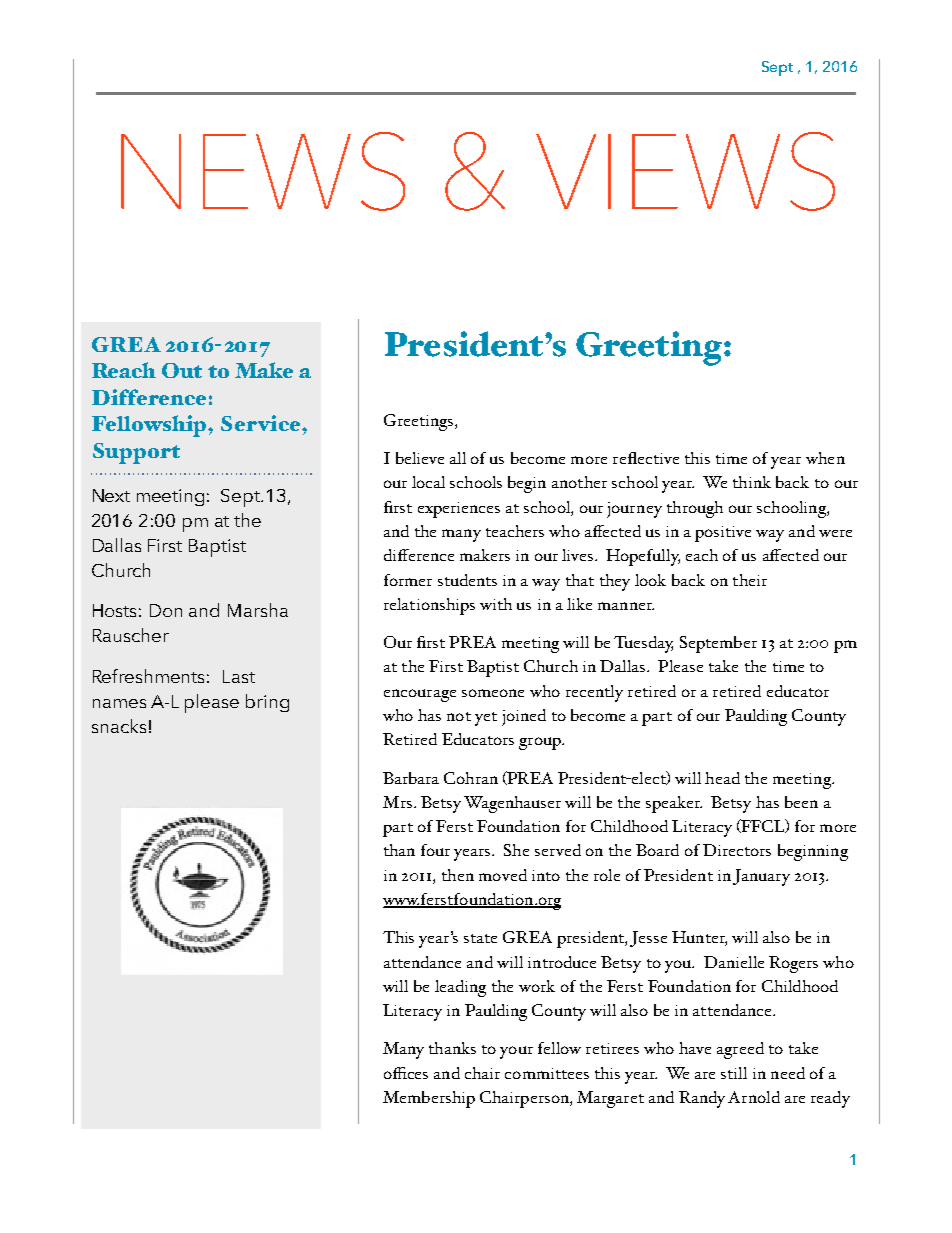 Image resolution: width=952 pixels, height=1233 pixels. What do you see at coordinates (825, 458) in the screenshot?
I see `when` at bounding box center [825, 458].
